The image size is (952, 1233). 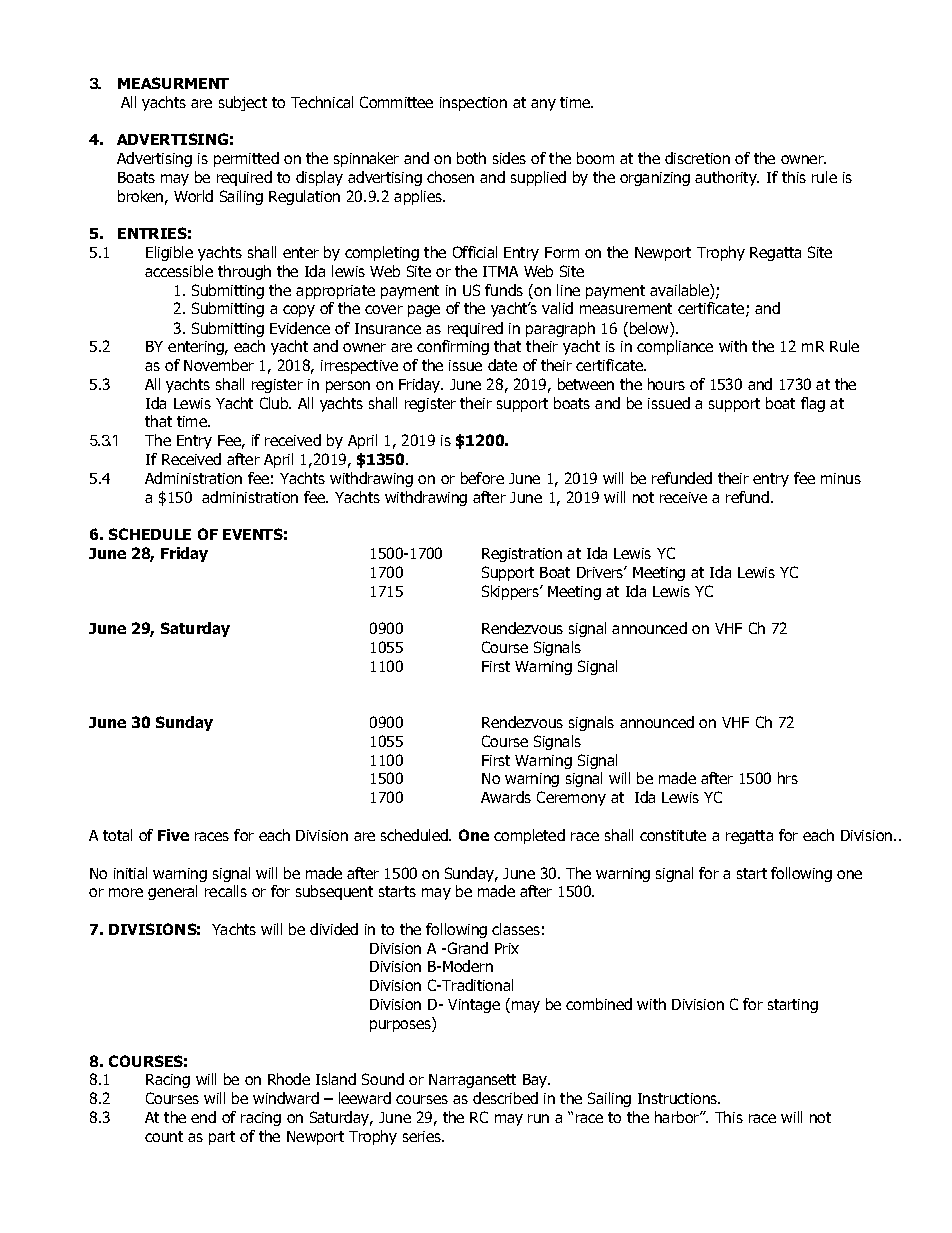 I want to click on permitted, so click(x=246, y=159).
